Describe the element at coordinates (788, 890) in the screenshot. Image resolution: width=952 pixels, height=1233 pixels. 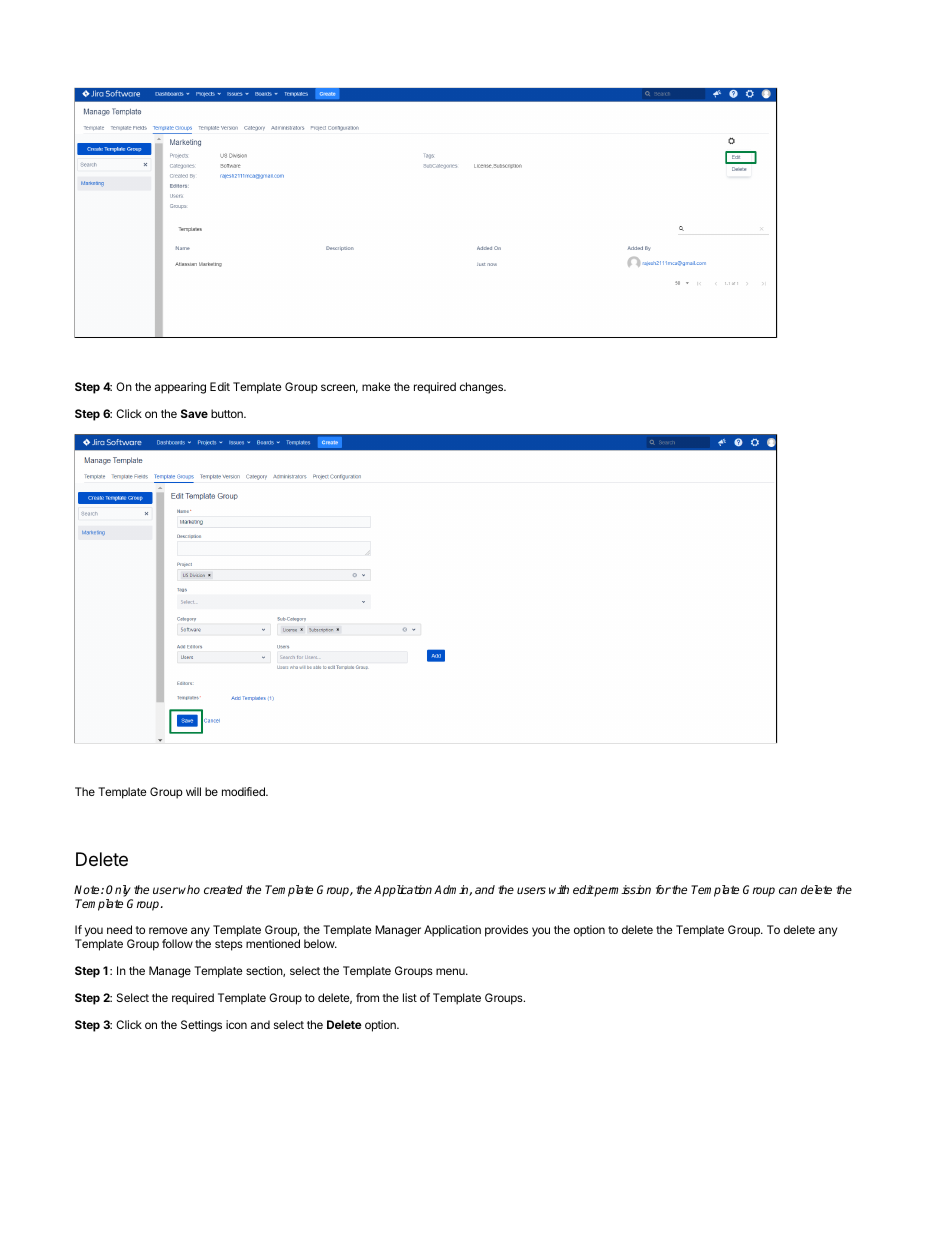
I see `can` at that location.
